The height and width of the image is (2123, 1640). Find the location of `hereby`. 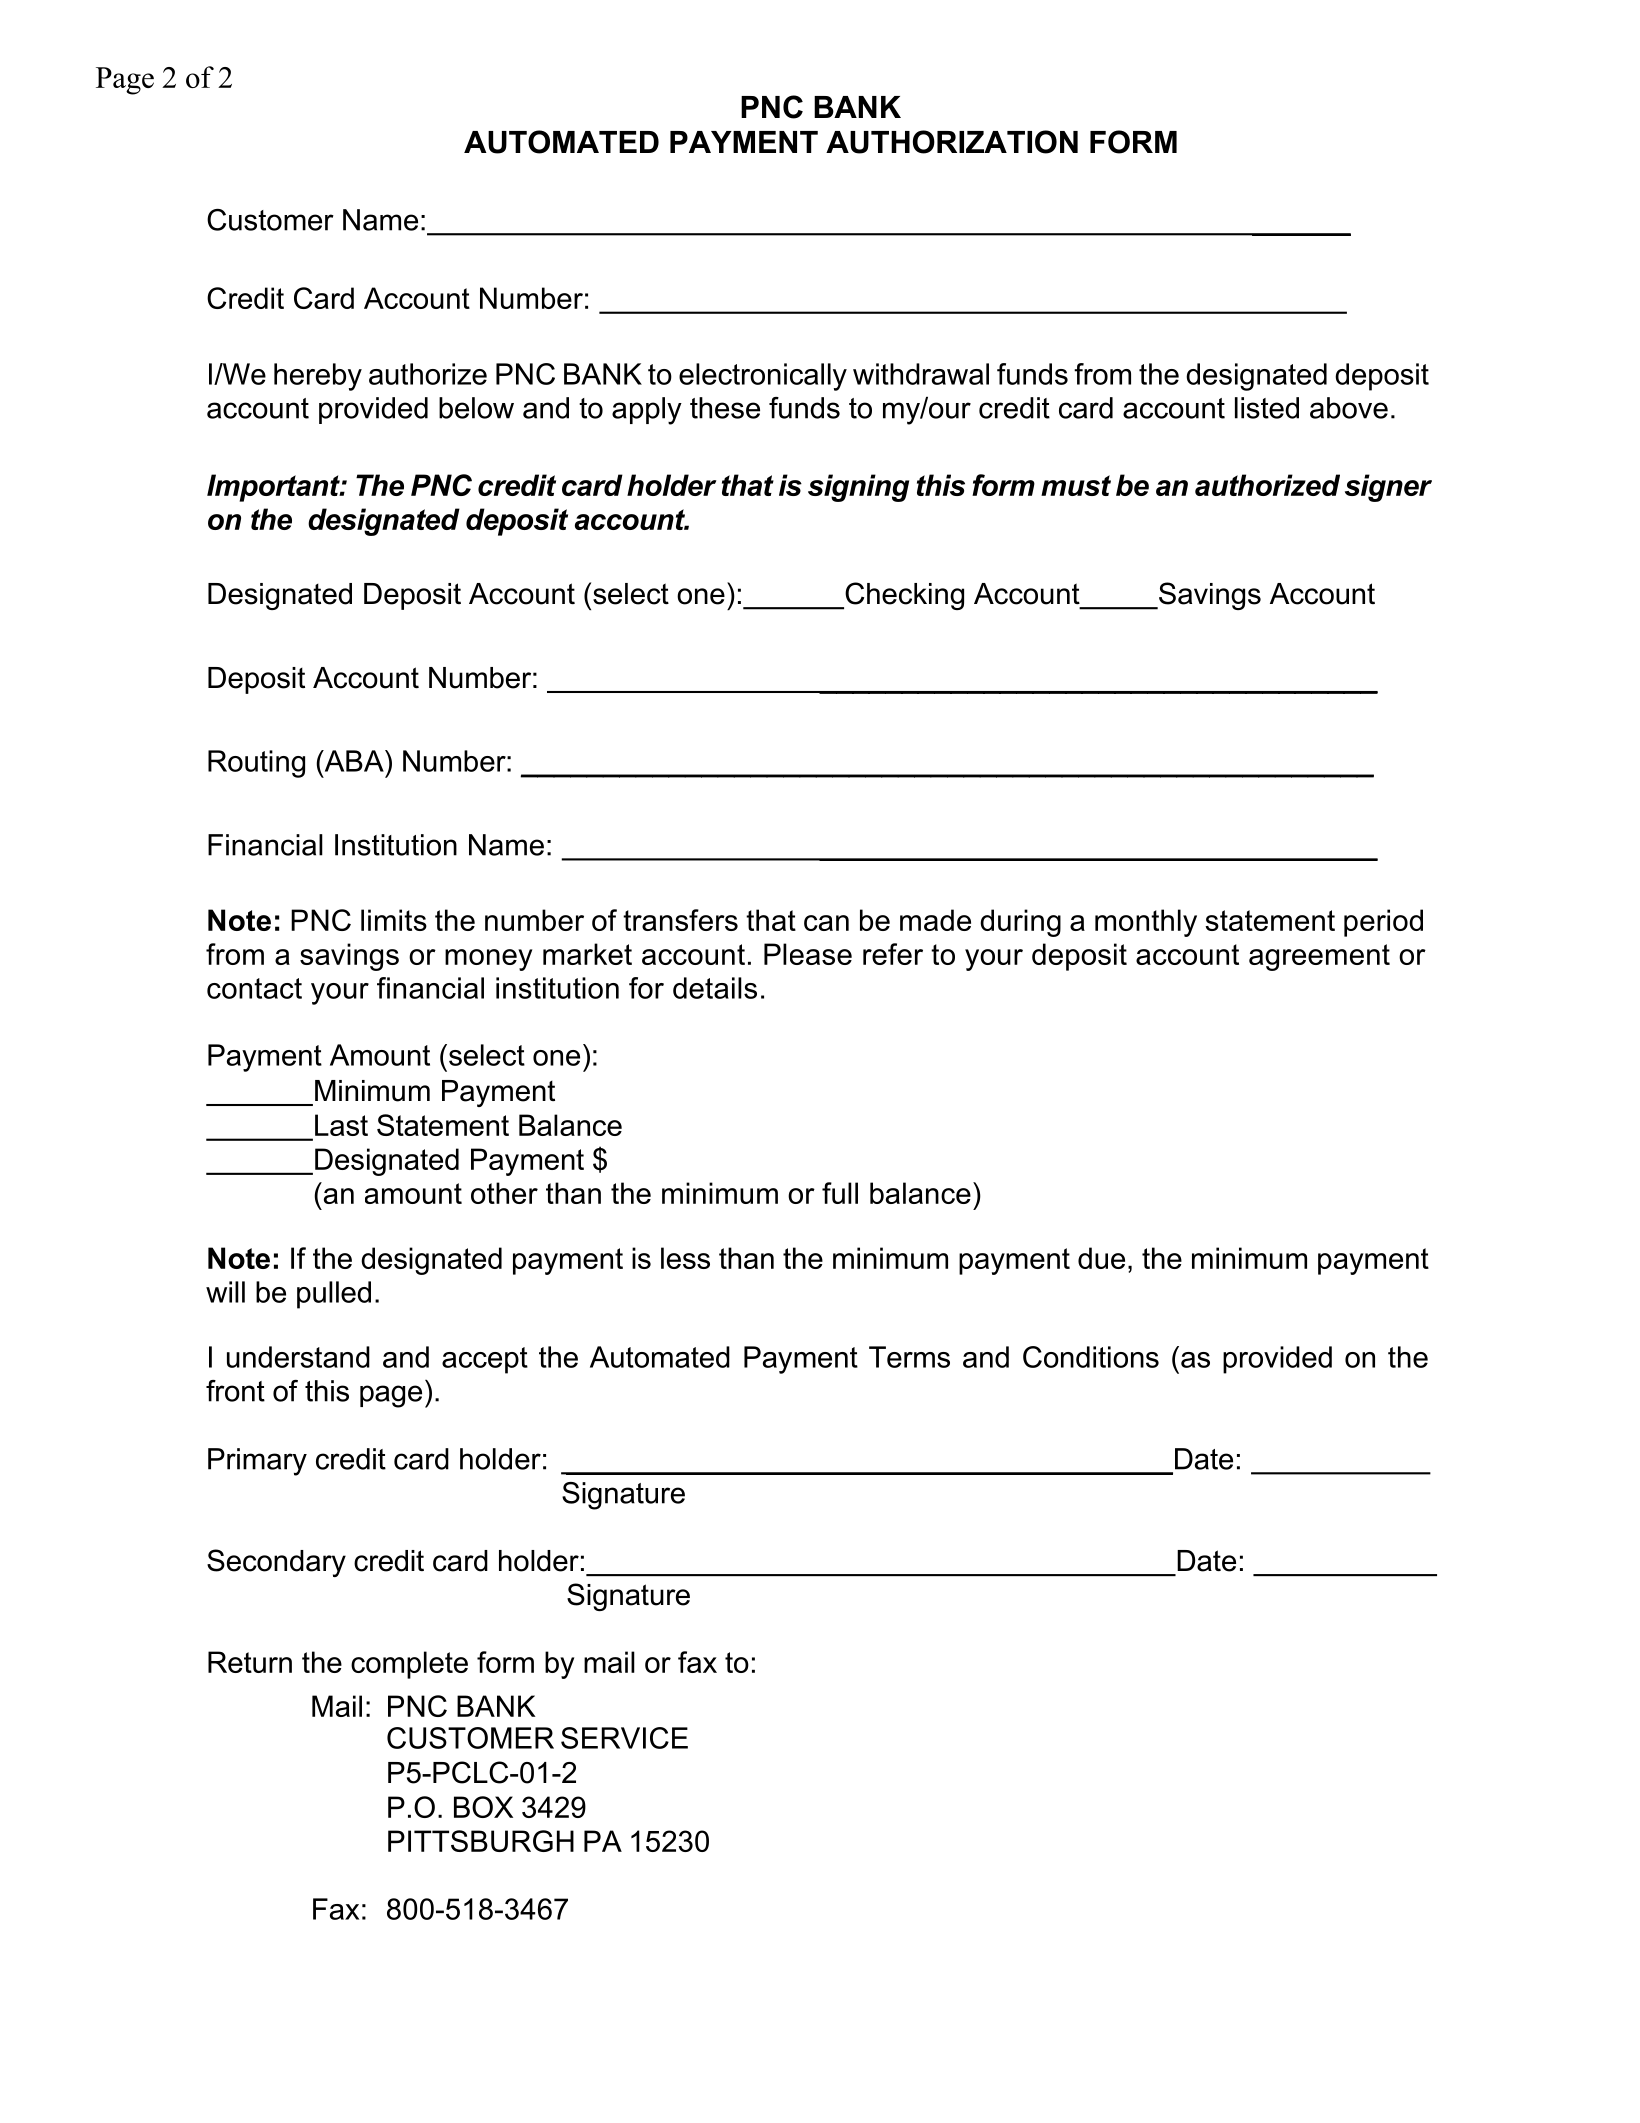

hereby is located at coordinates (318, 377).
